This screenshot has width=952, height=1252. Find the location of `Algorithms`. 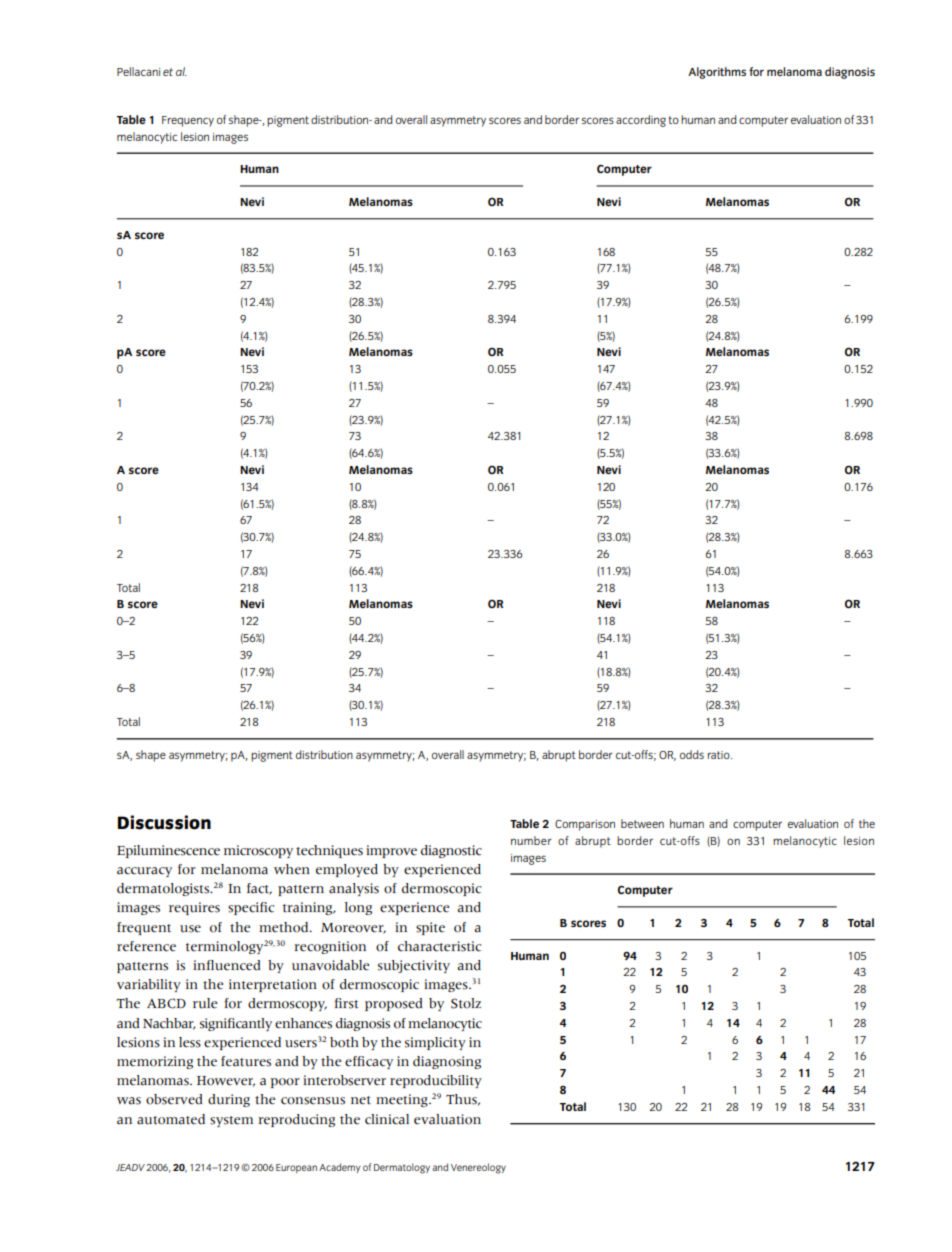

Algorithms is located at coordinates (717, 73).
